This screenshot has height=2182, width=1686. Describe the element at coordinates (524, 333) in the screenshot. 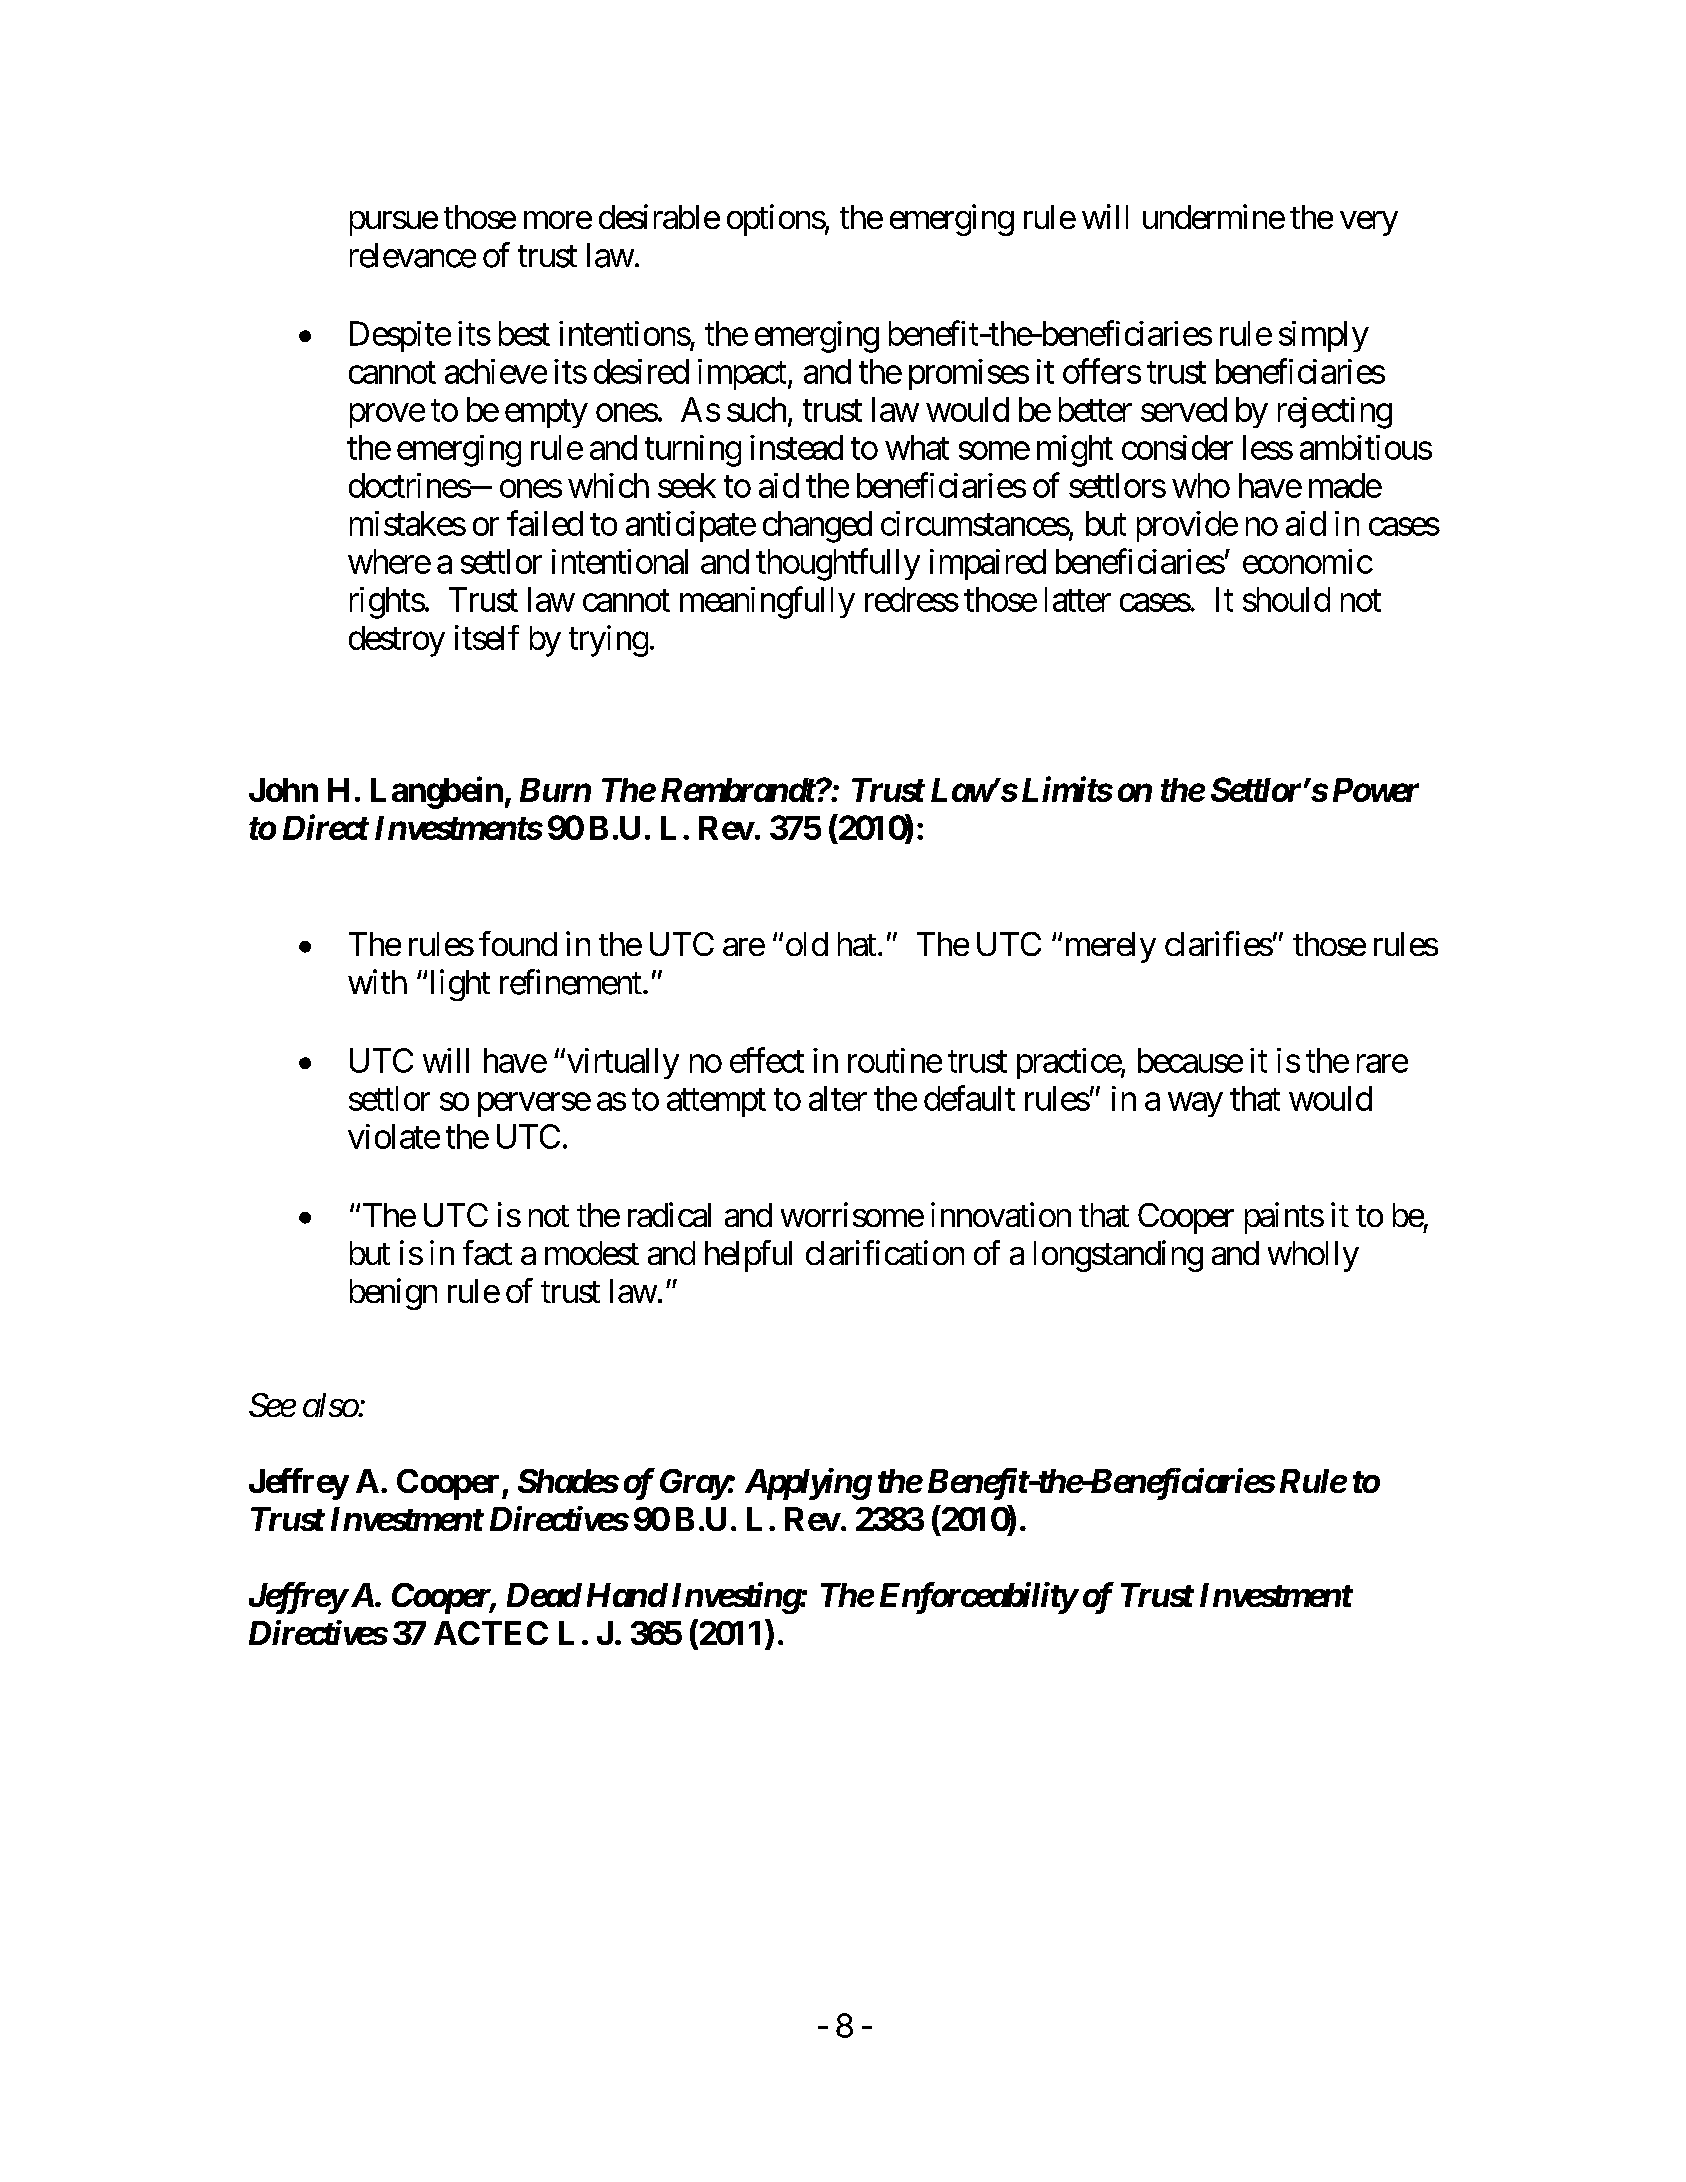

I see `best` at that location.
